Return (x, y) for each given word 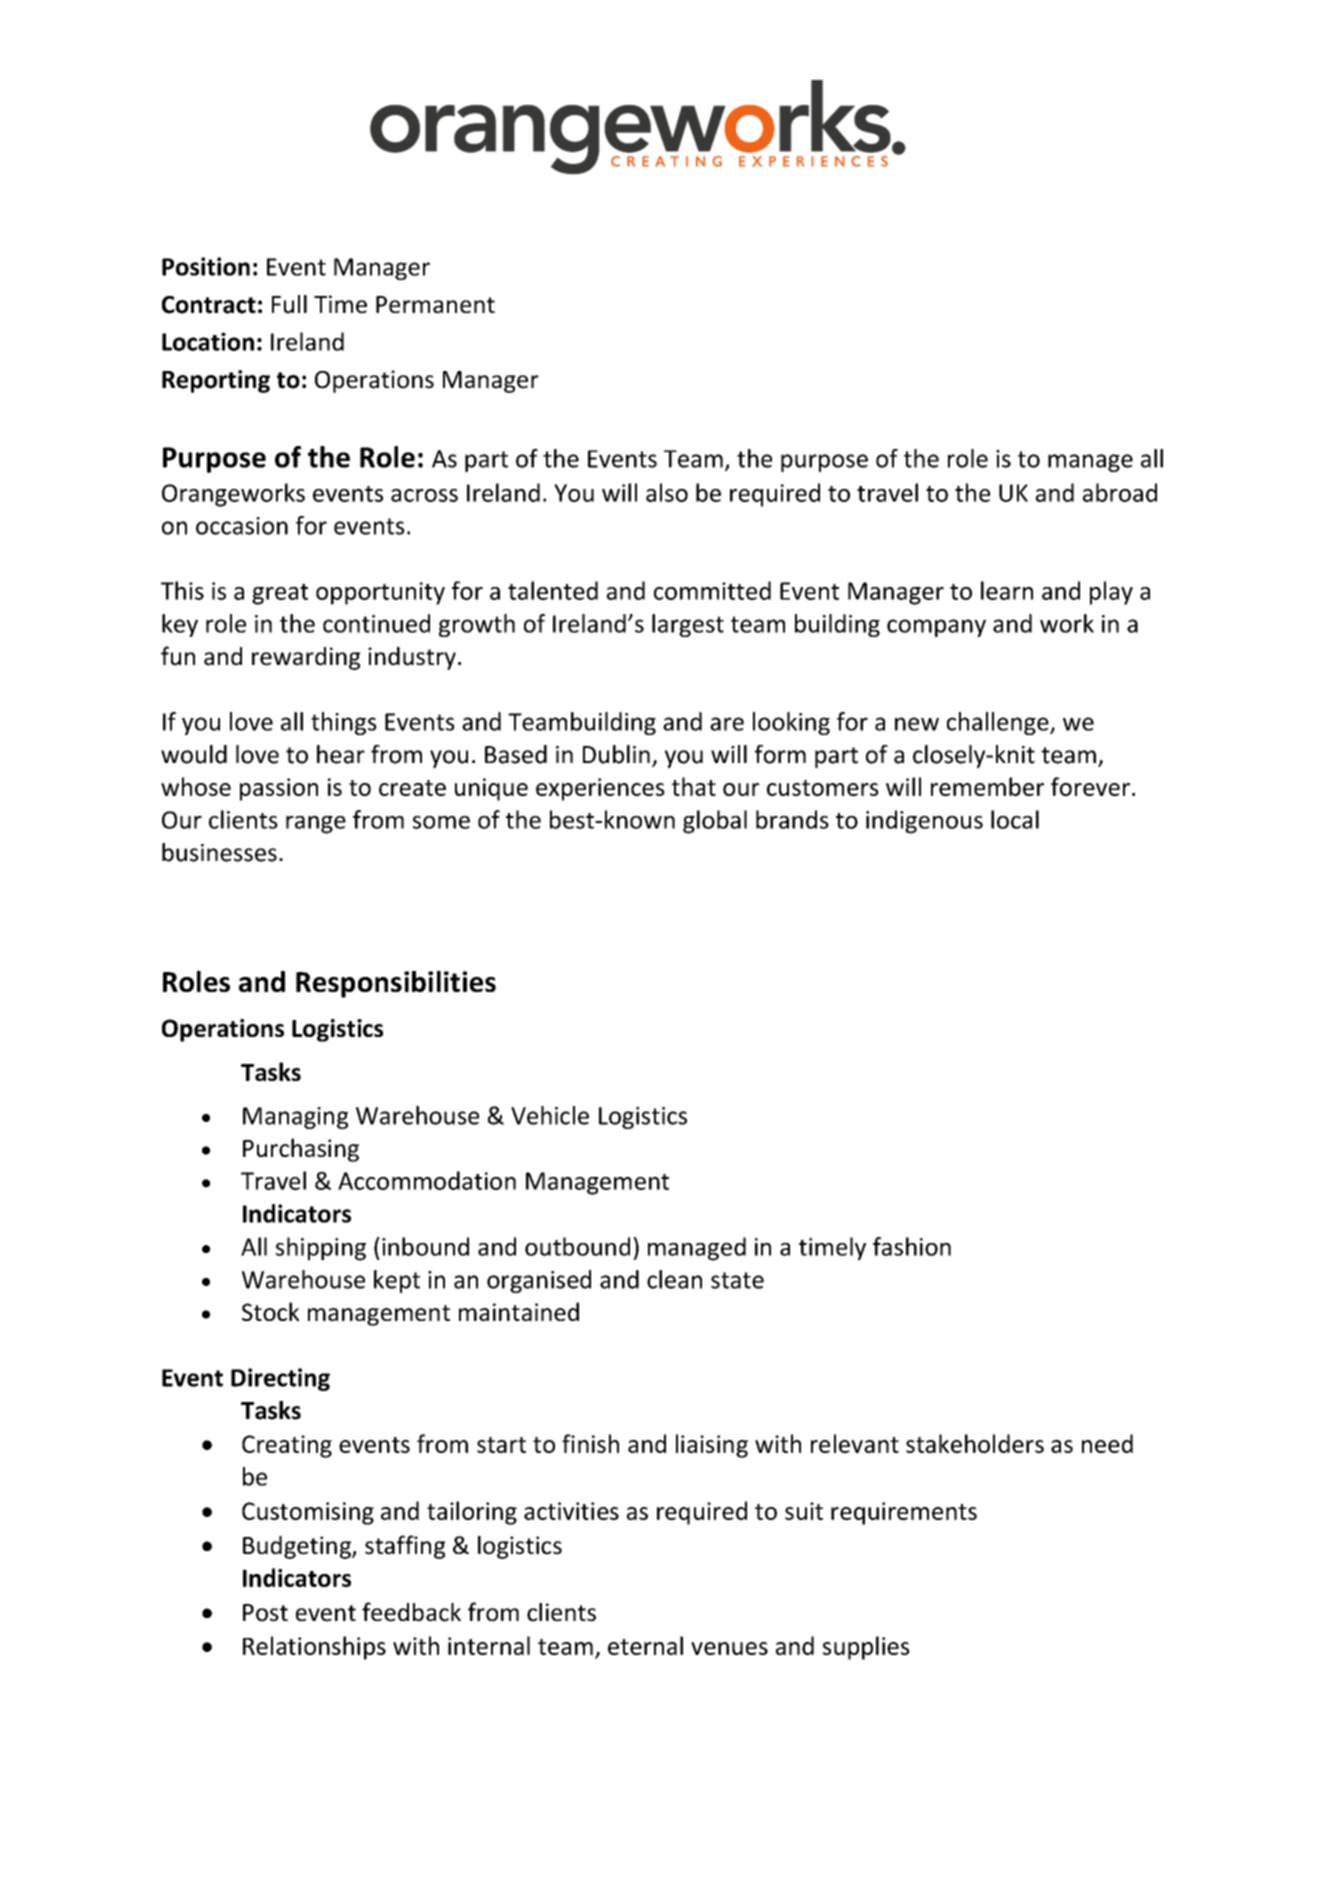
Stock (270, 1311)
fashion (912, 1246)
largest (688, 625)
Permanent (435, 305)
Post (265, 1613)
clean (674, 1279)
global (715, 822)
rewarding (306, 658)
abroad (1120, 492)
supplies (866, 1648)
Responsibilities (396, 984)
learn (1007, 590)
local (1015, 819)
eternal (645, 1645)
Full (289, 304)
